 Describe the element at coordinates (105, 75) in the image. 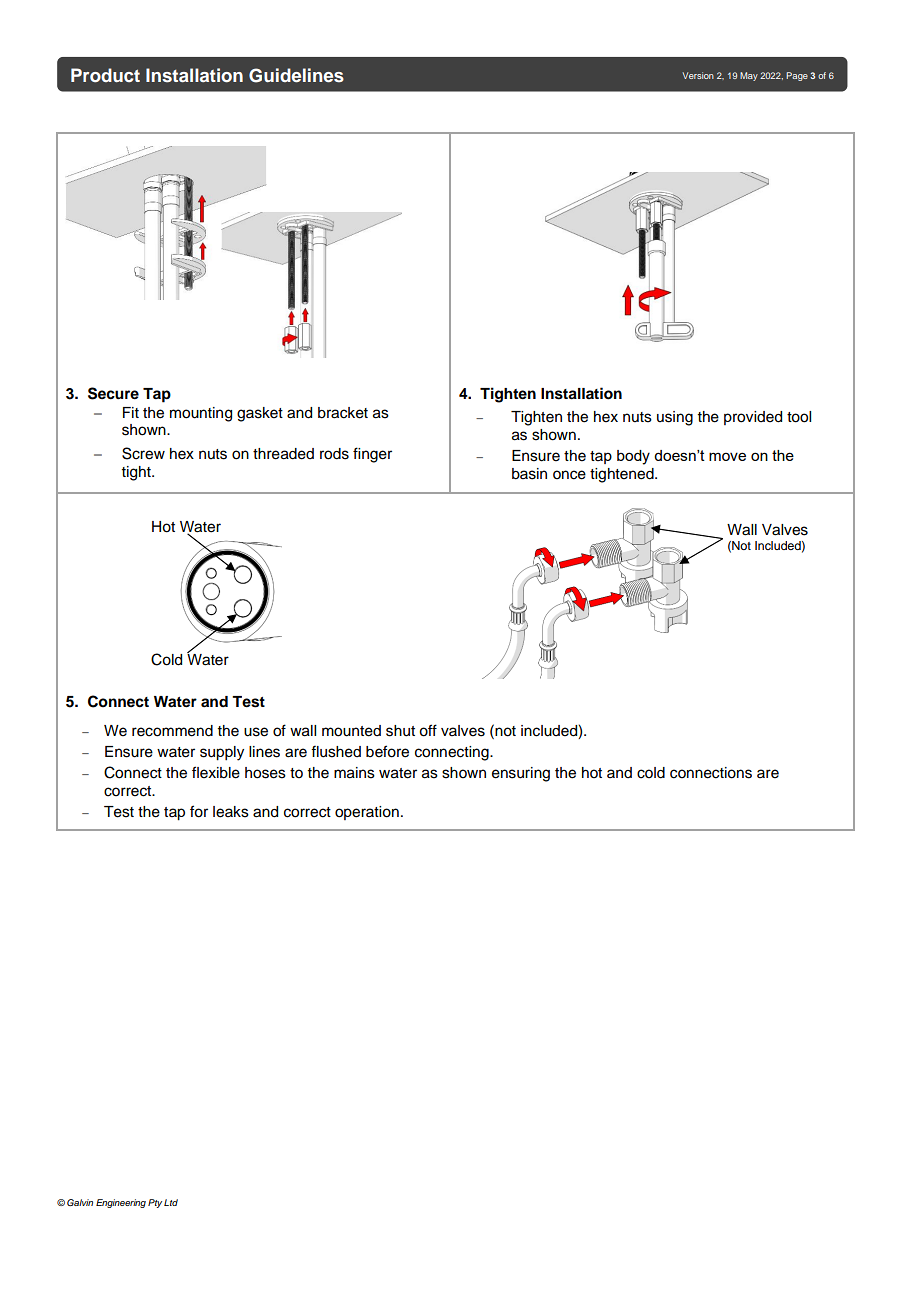

I see `Product` at that location.
